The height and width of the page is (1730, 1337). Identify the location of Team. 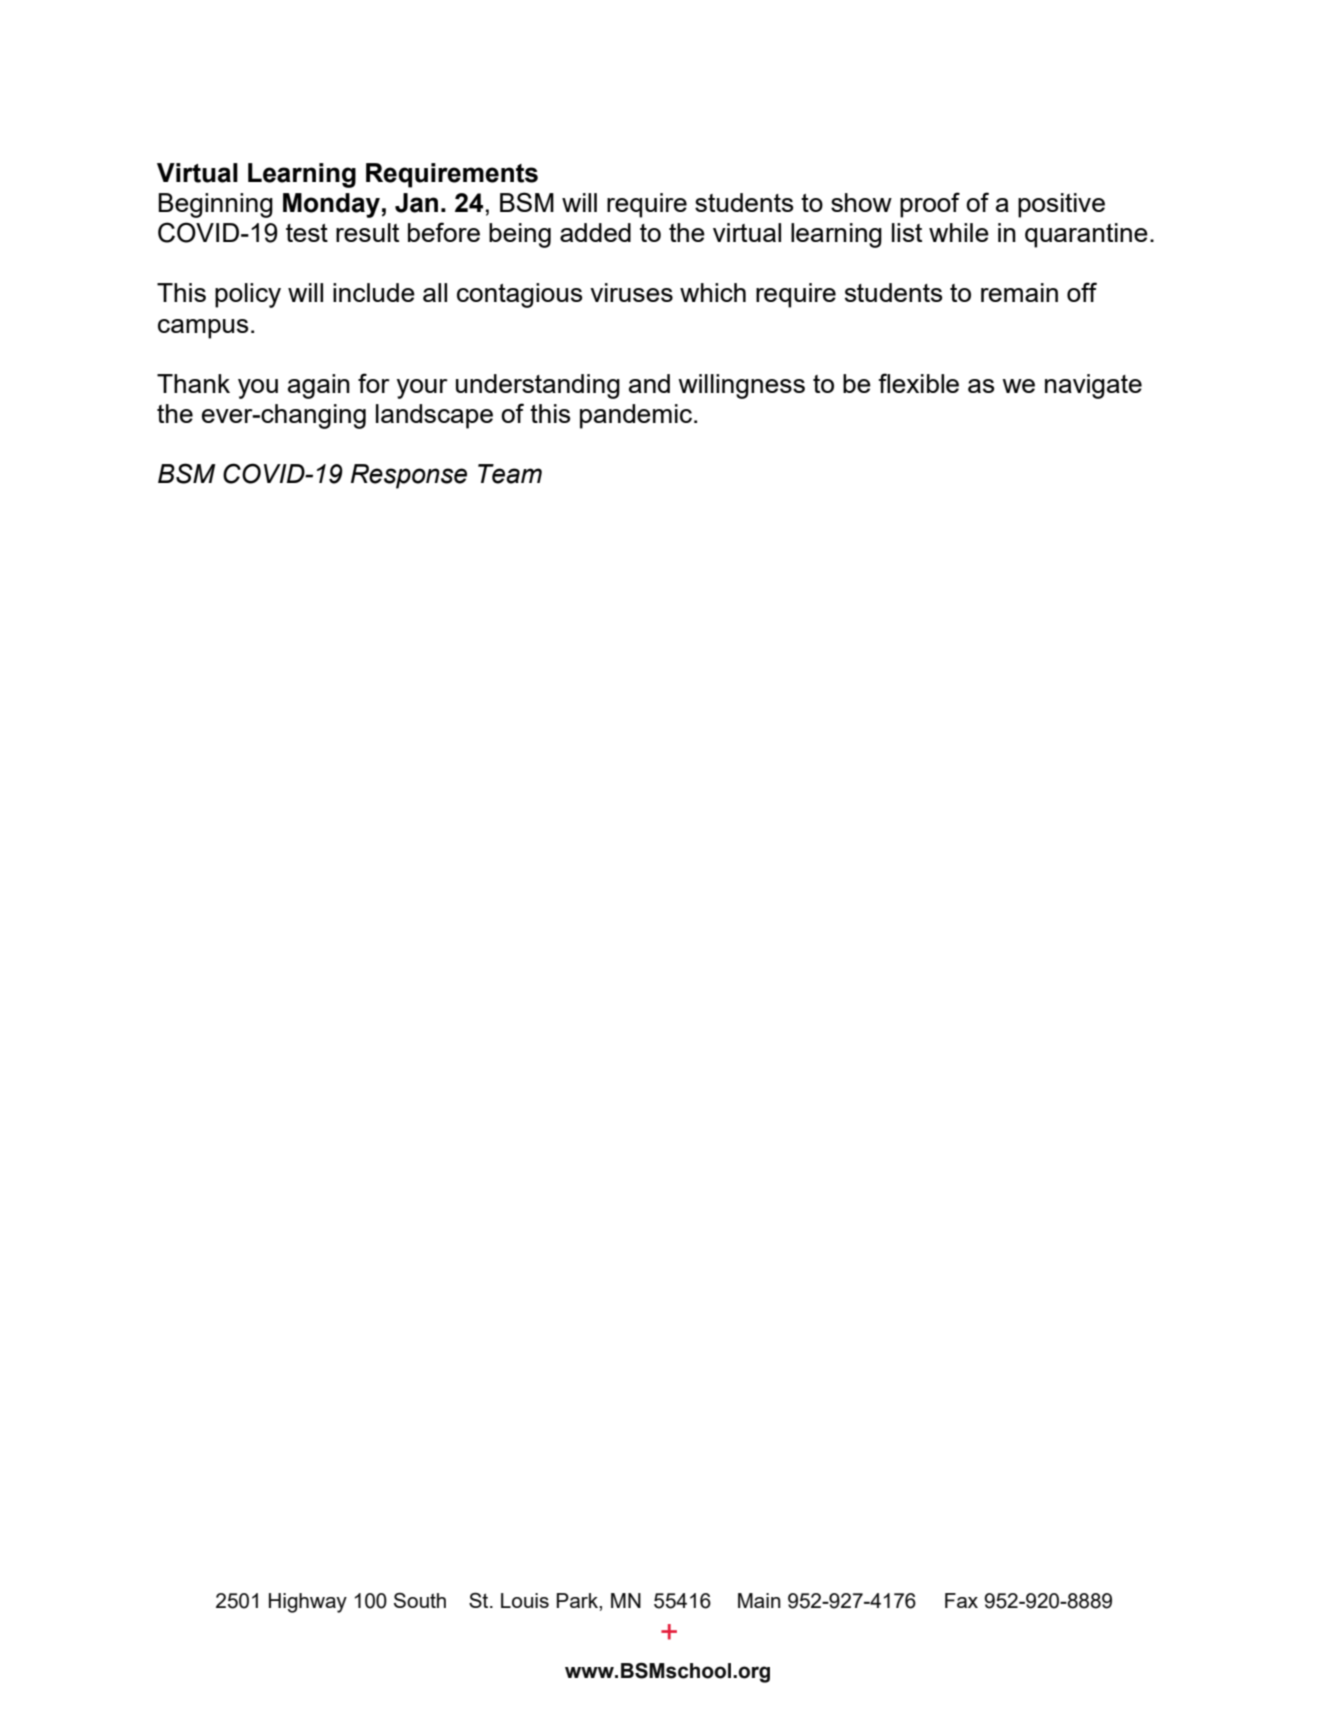
(510, 474).
